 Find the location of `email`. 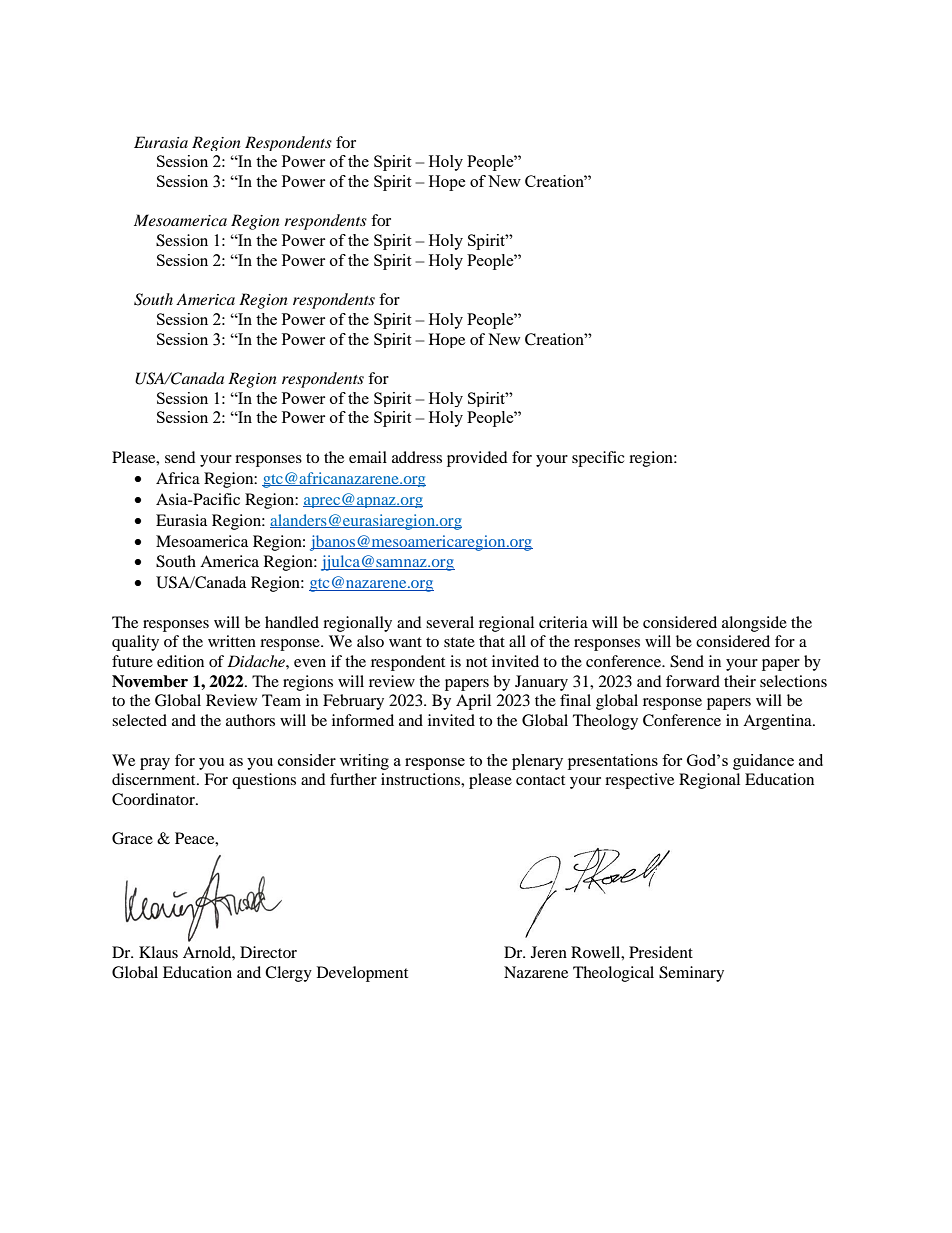

email is located at coordinates (368, 457).
